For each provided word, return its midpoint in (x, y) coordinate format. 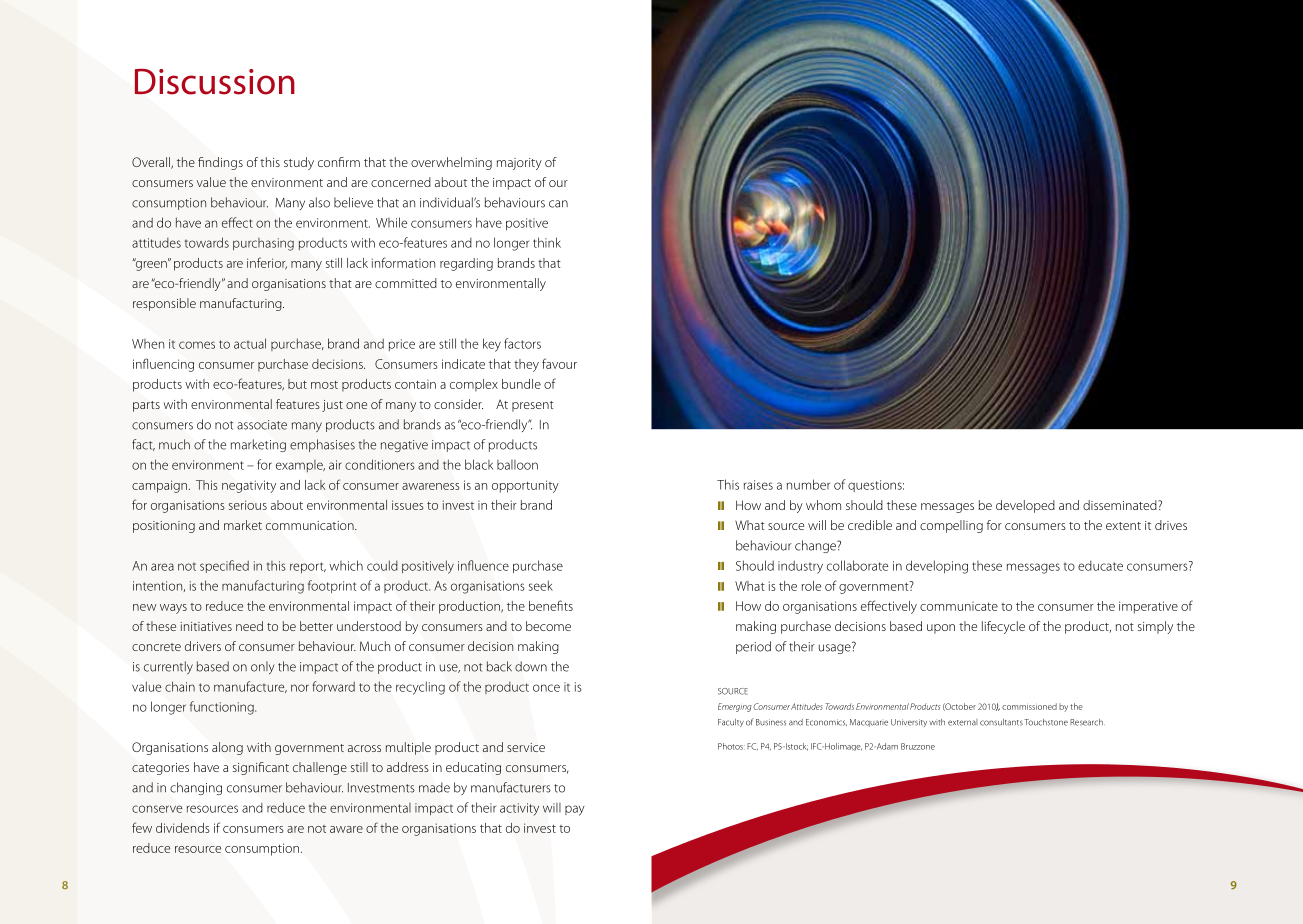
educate (1100, 566)
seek (541, 585)
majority (519, 164)
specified (224, 566)
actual (250, 343)
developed (1025, 506)
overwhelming (451, 163)
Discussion (215, 81)
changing (196, 788)
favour (559, 363)
